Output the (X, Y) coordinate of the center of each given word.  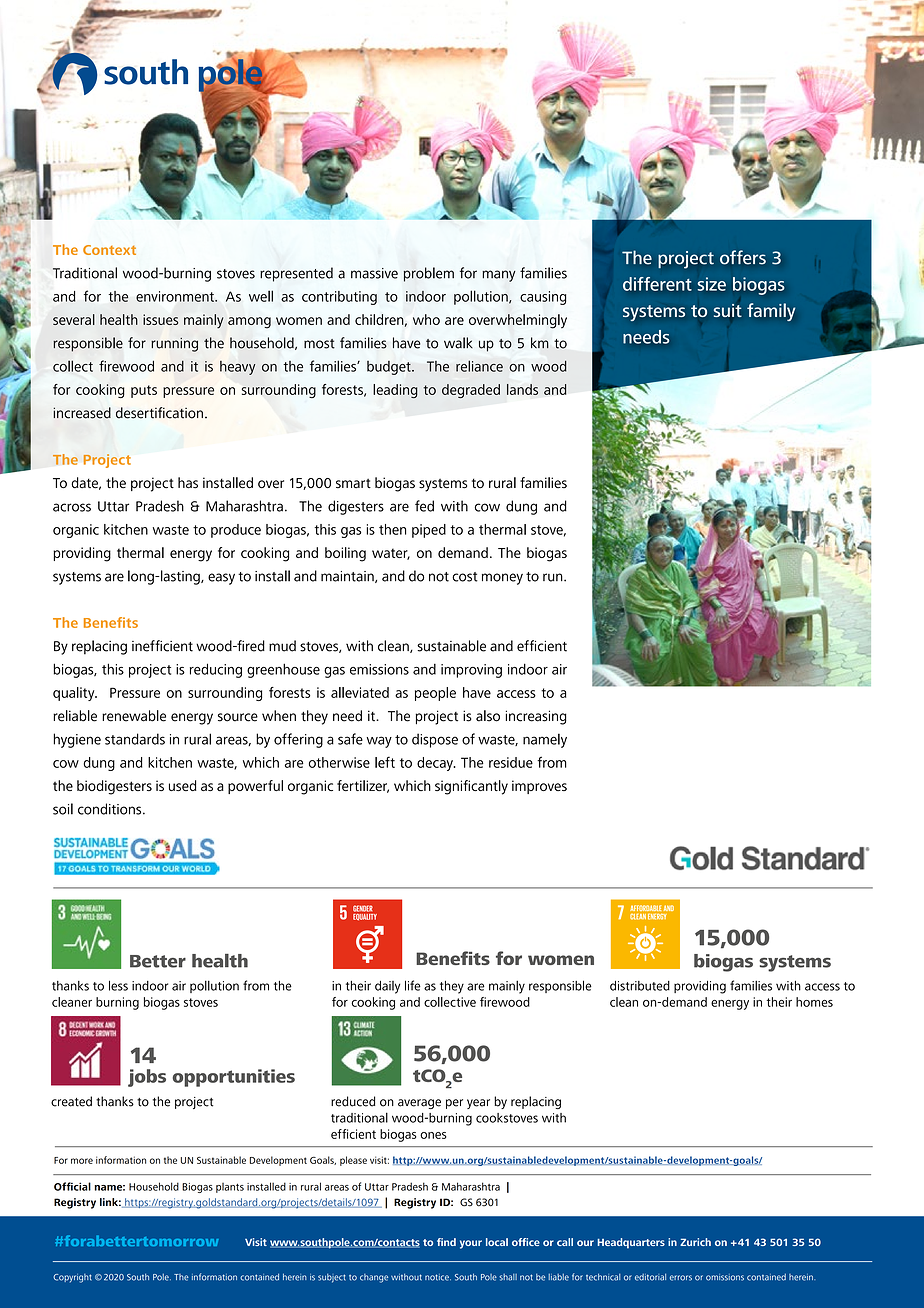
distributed (640, 986)
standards (135, 739)
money (502, 579)
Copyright (72, 1278)
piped (429, 531)
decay (436, 764)
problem (429, 274)
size (712, 284)
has (188, 483)
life (413, 985)
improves (539, 787)
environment (176, 296)
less (118, 985)
